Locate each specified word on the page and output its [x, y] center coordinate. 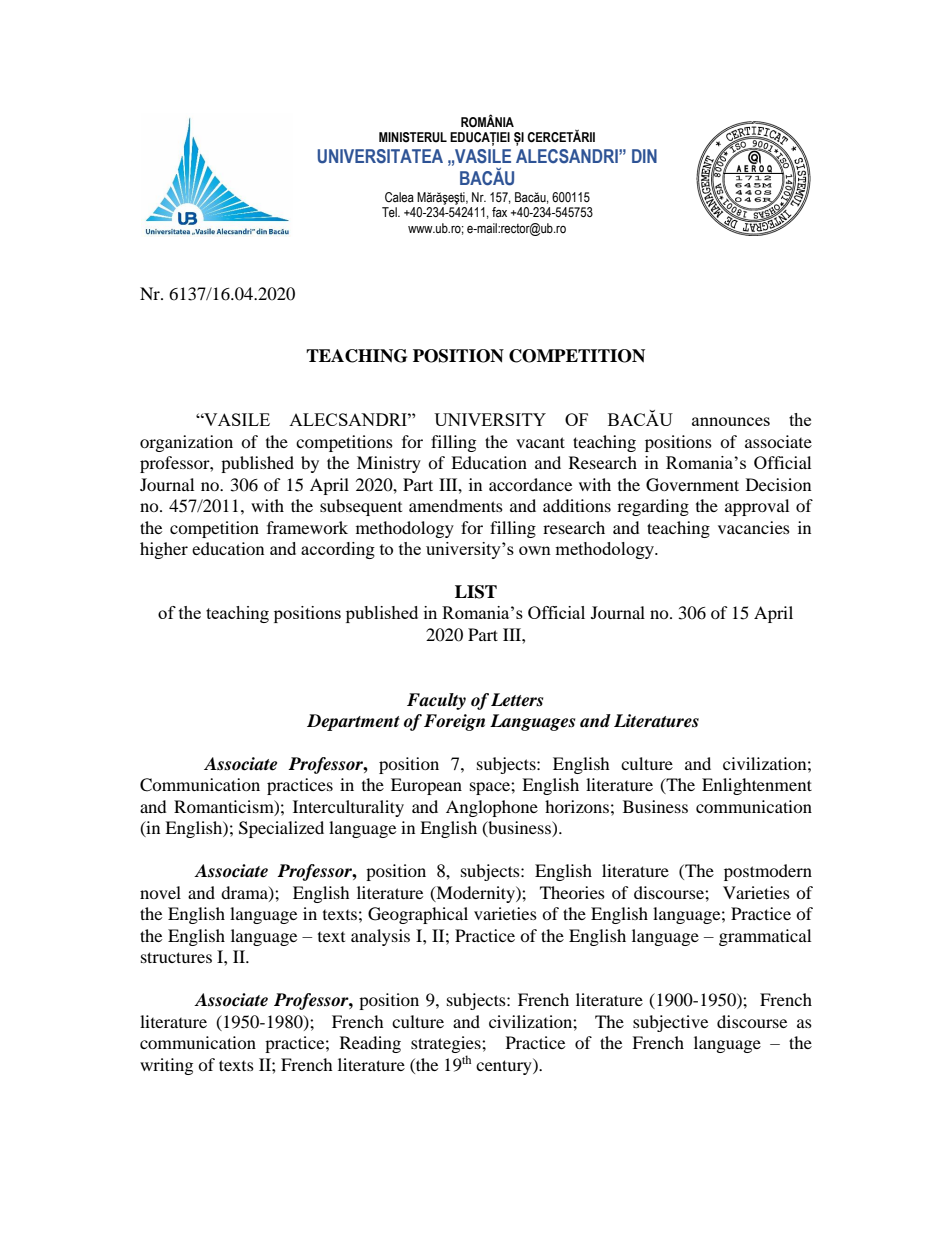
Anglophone [492, 808]
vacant [540, 442]
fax [499, 212]
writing [166, 1066]
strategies [447, 1046]
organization [186, 443]
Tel [390, 212]
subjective [670, 1023]
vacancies [754, 527]
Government [692, 485]
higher [164, 550]
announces [731, 421]
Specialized [281, 829]
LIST [476, 592]
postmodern [768, 872]
